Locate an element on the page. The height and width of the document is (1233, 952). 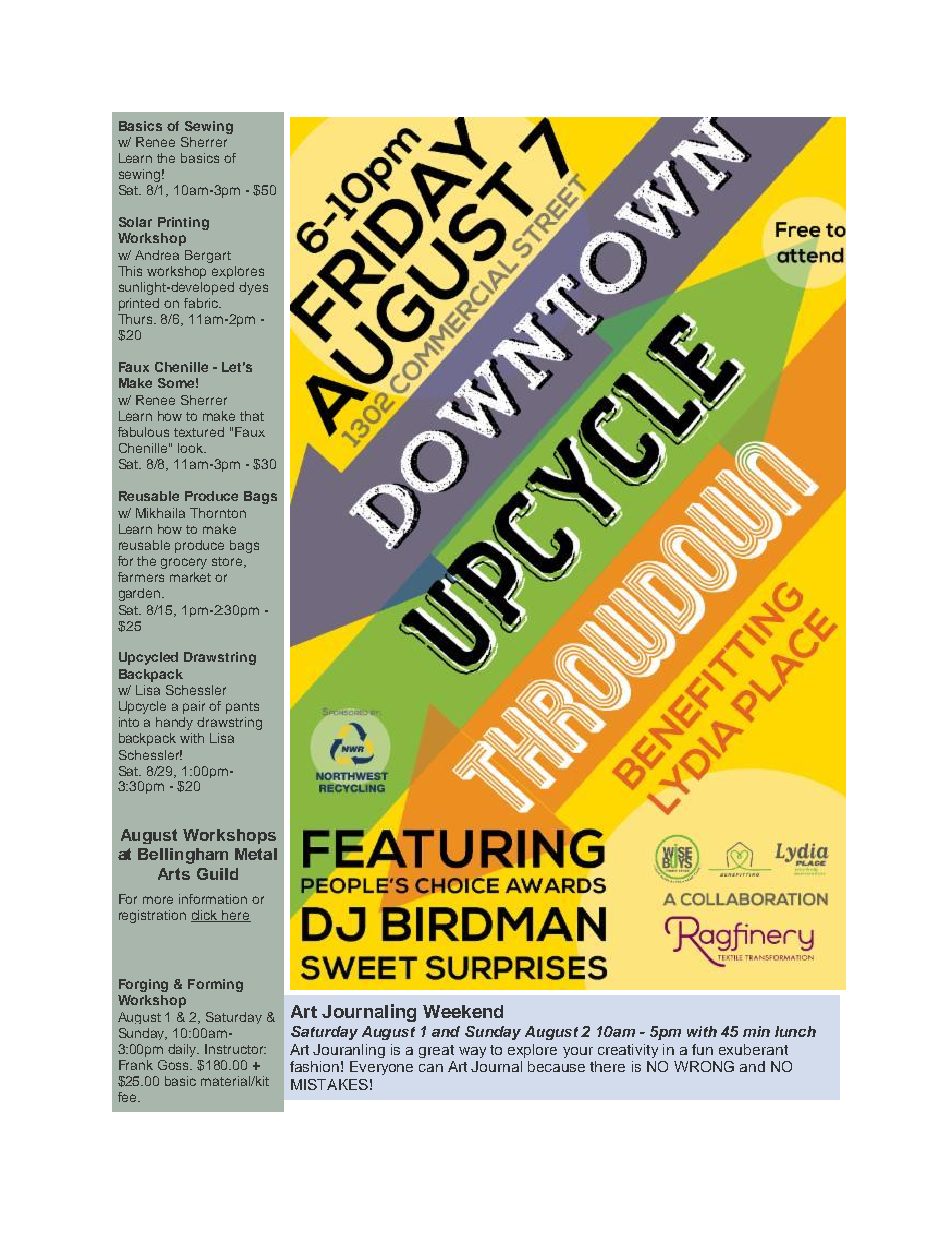
Printing is located at coordinates (183, 223).
